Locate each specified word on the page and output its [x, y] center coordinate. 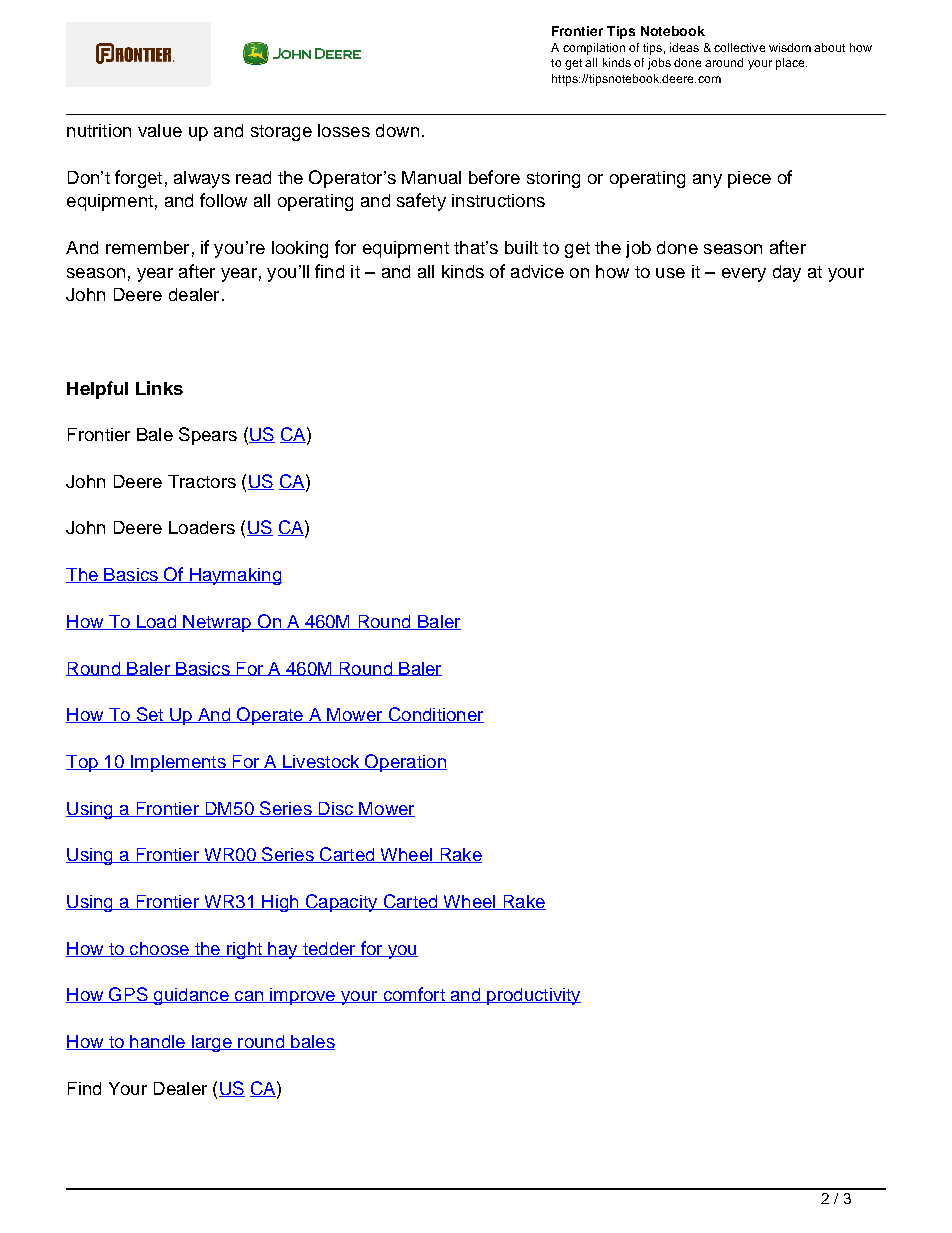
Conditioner [435, 715]
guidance [191, 996]
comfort [414, 995]
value [160, 130]
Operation [405, 763]
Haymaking [235, 576]
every [744, 275]
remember [147, 247]
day [787, 273]
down [397, 130]
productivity [533, 996]
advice [537, 271]
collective [739, 47]
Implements [178, 763]
